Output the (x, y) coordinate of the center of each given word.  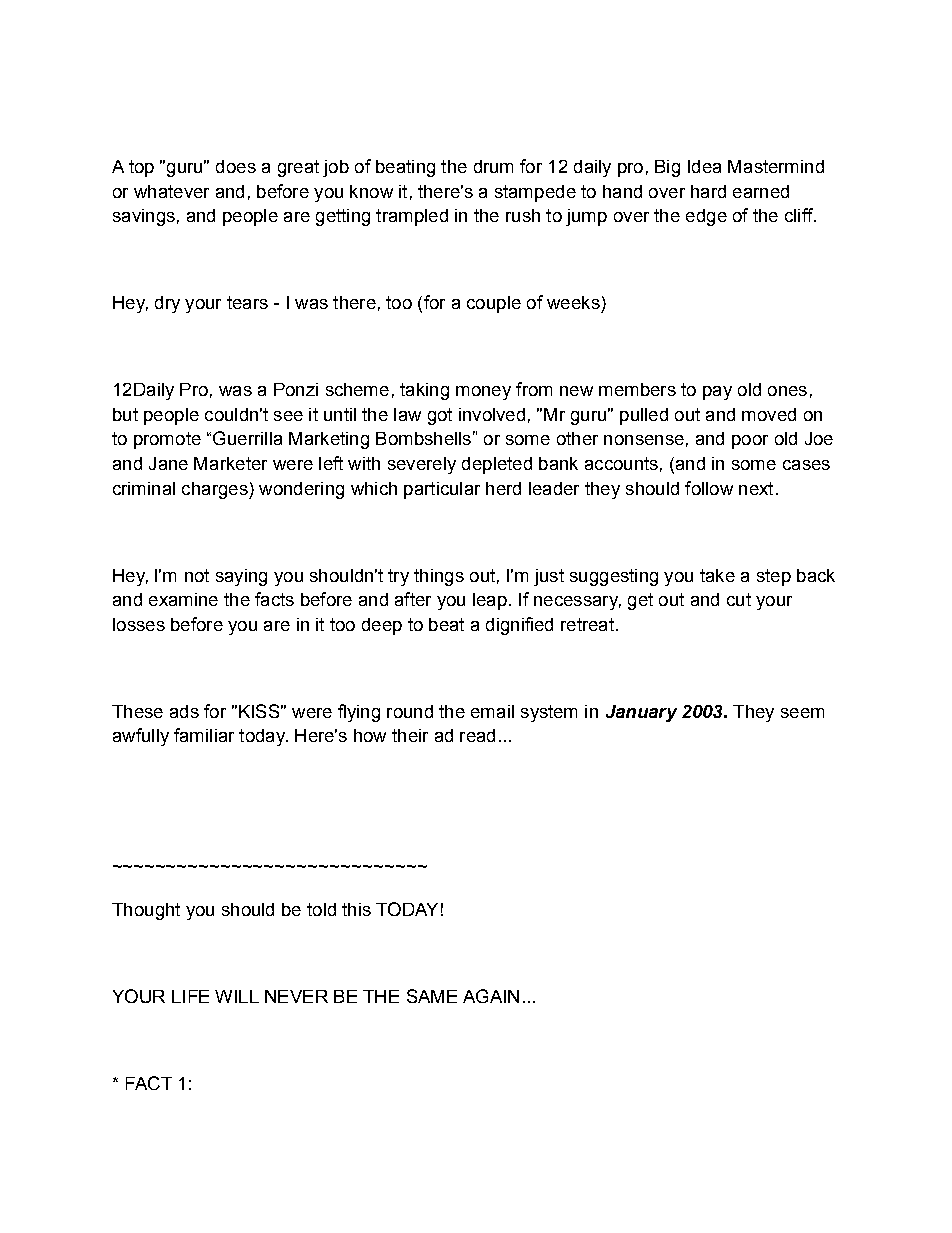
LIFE (190, 996)
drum (493, 166)
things (439, 577)
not (197, 575)
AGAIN (491, 996)
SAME (432, 996)
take (717, 575)
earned (761, 191)
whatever (171, 191)
